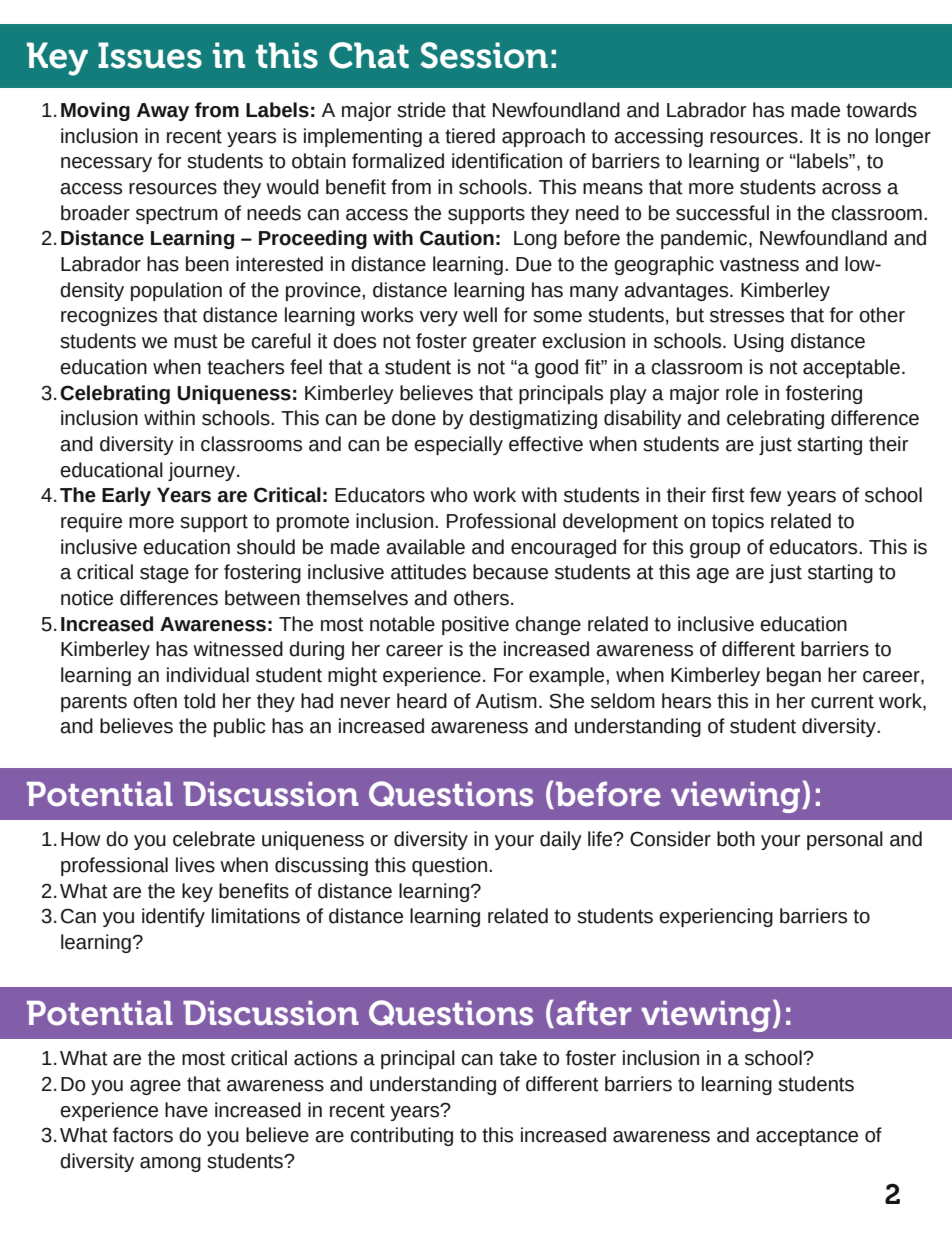  I want to click on identify, so click(173, 917).
